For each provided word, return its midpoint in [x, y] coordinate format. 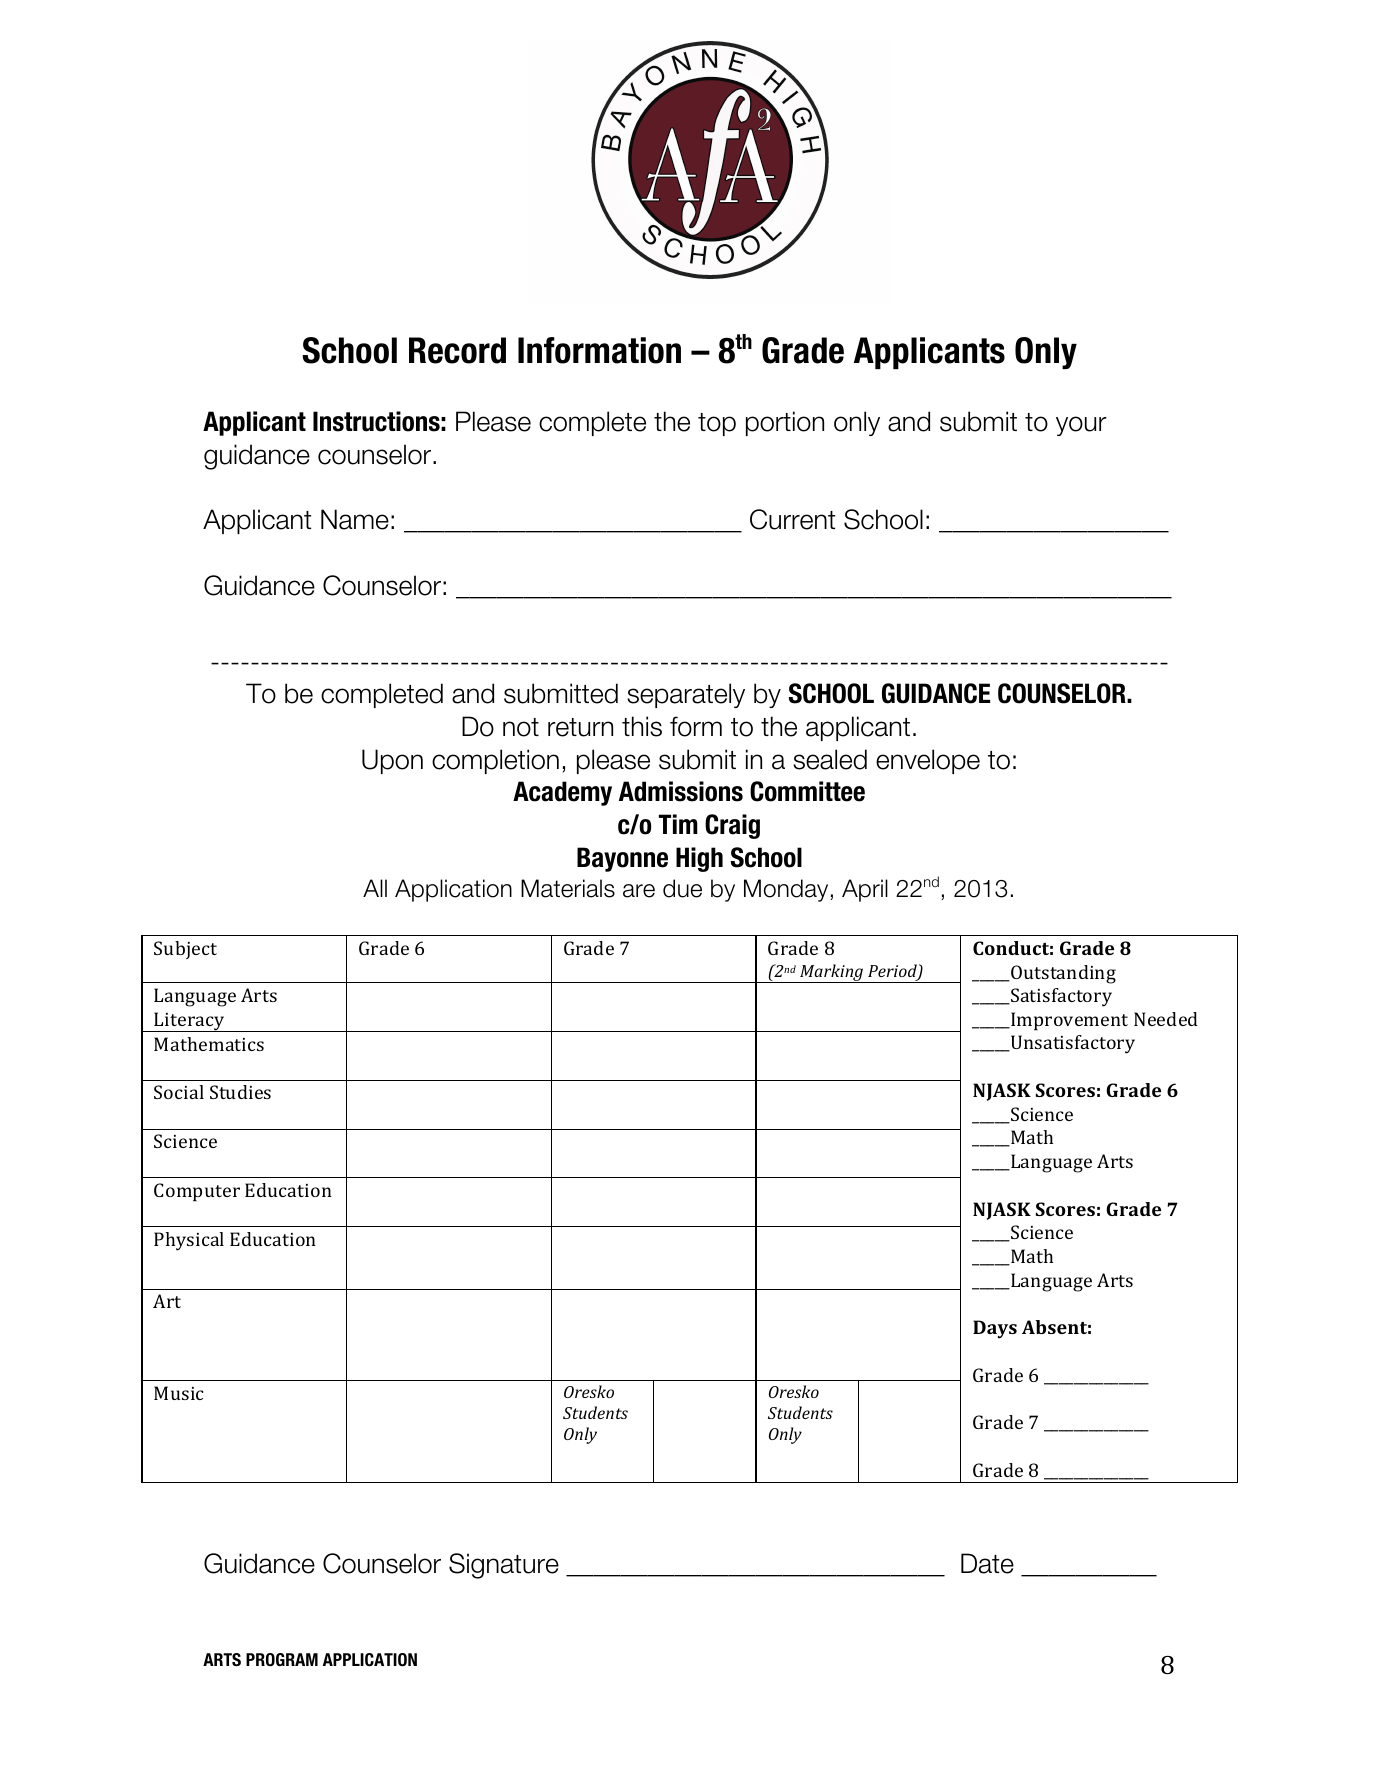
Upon [392, 761]
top [717, 424]
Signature [504, 1566]
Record [457, 350]
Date [987, 1563]
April [865, 890]
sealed [830, 759]
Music [179, 1393]
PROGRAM [282, 1659]
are [639, 891]
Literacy [190, 1022]
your [1081, 426]
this [642, 726]
